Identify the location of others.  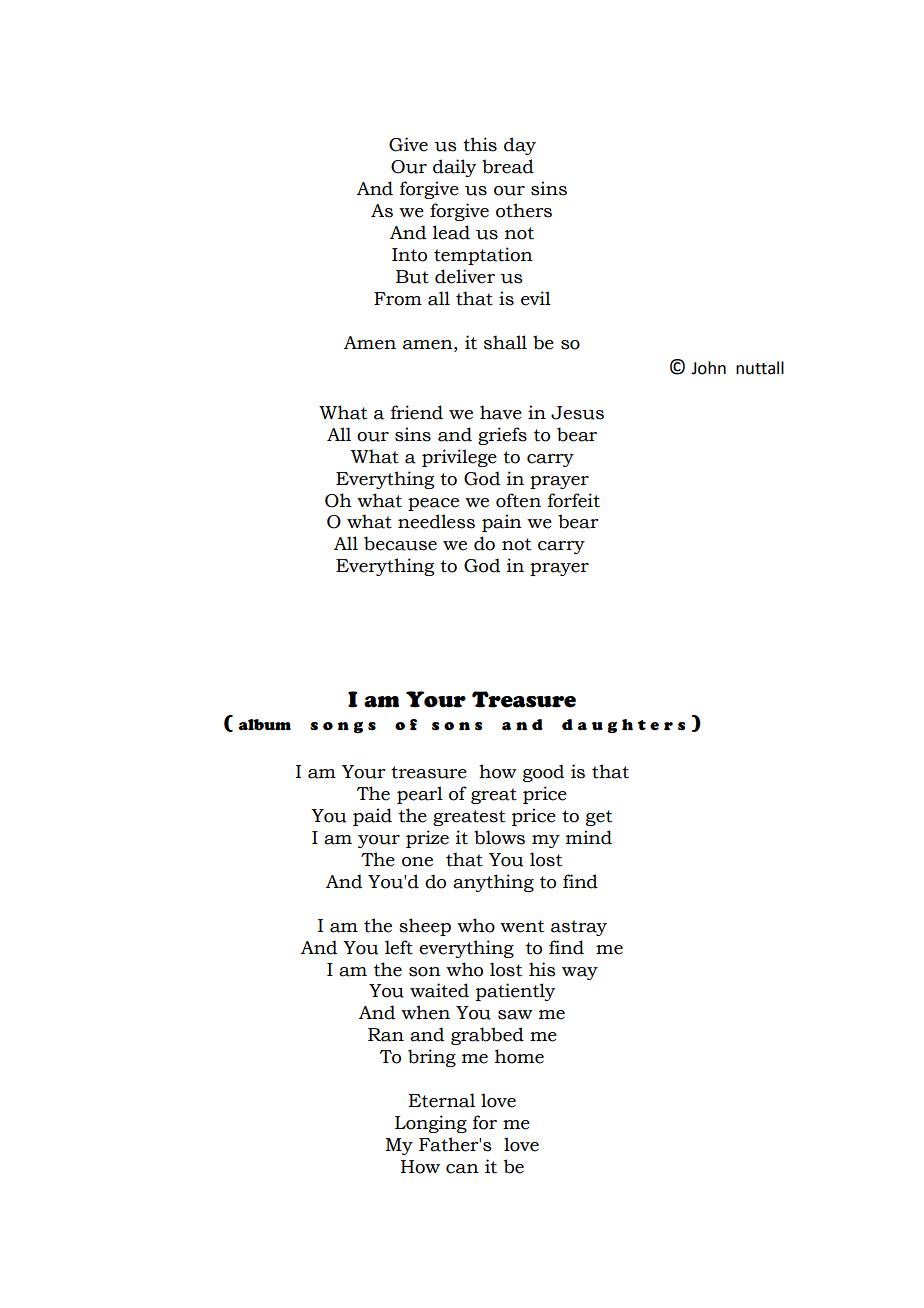
(524, 210).
